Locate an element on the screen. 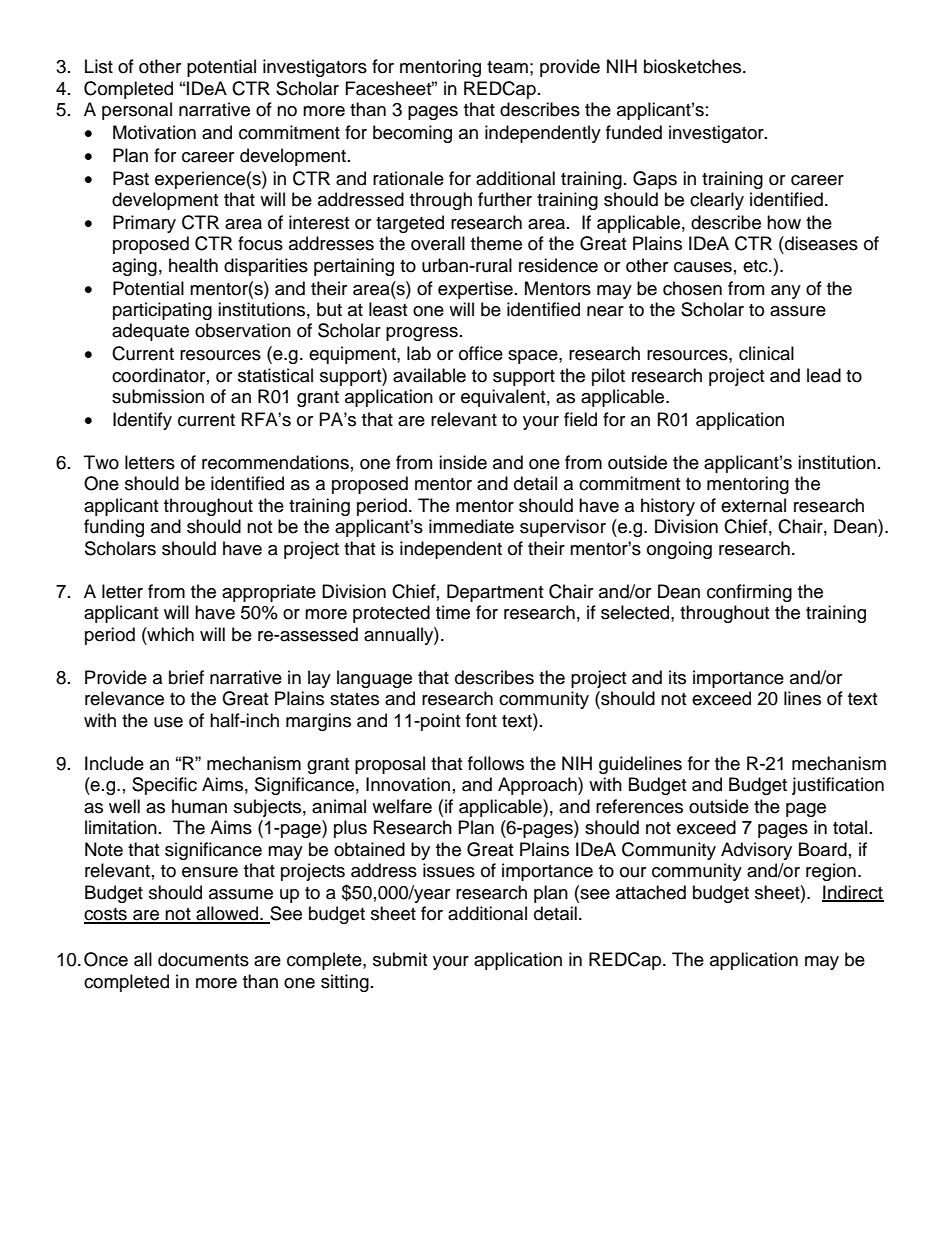 The height and width of the screenshot is (1233, 952). immediate is located at coordinates (471, 526).
